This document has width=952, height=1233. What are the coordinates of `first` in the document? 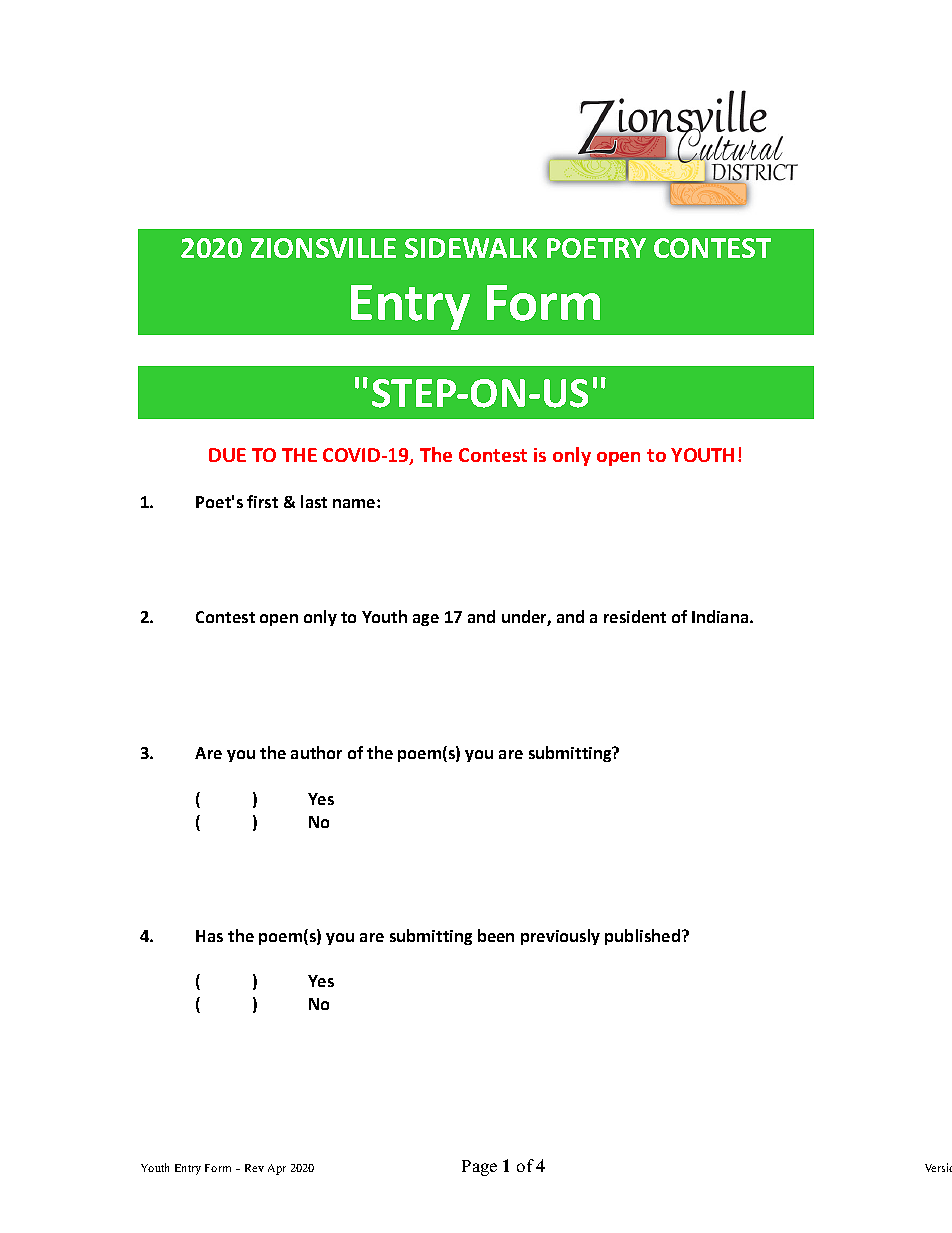 It's located at (262, 501).
